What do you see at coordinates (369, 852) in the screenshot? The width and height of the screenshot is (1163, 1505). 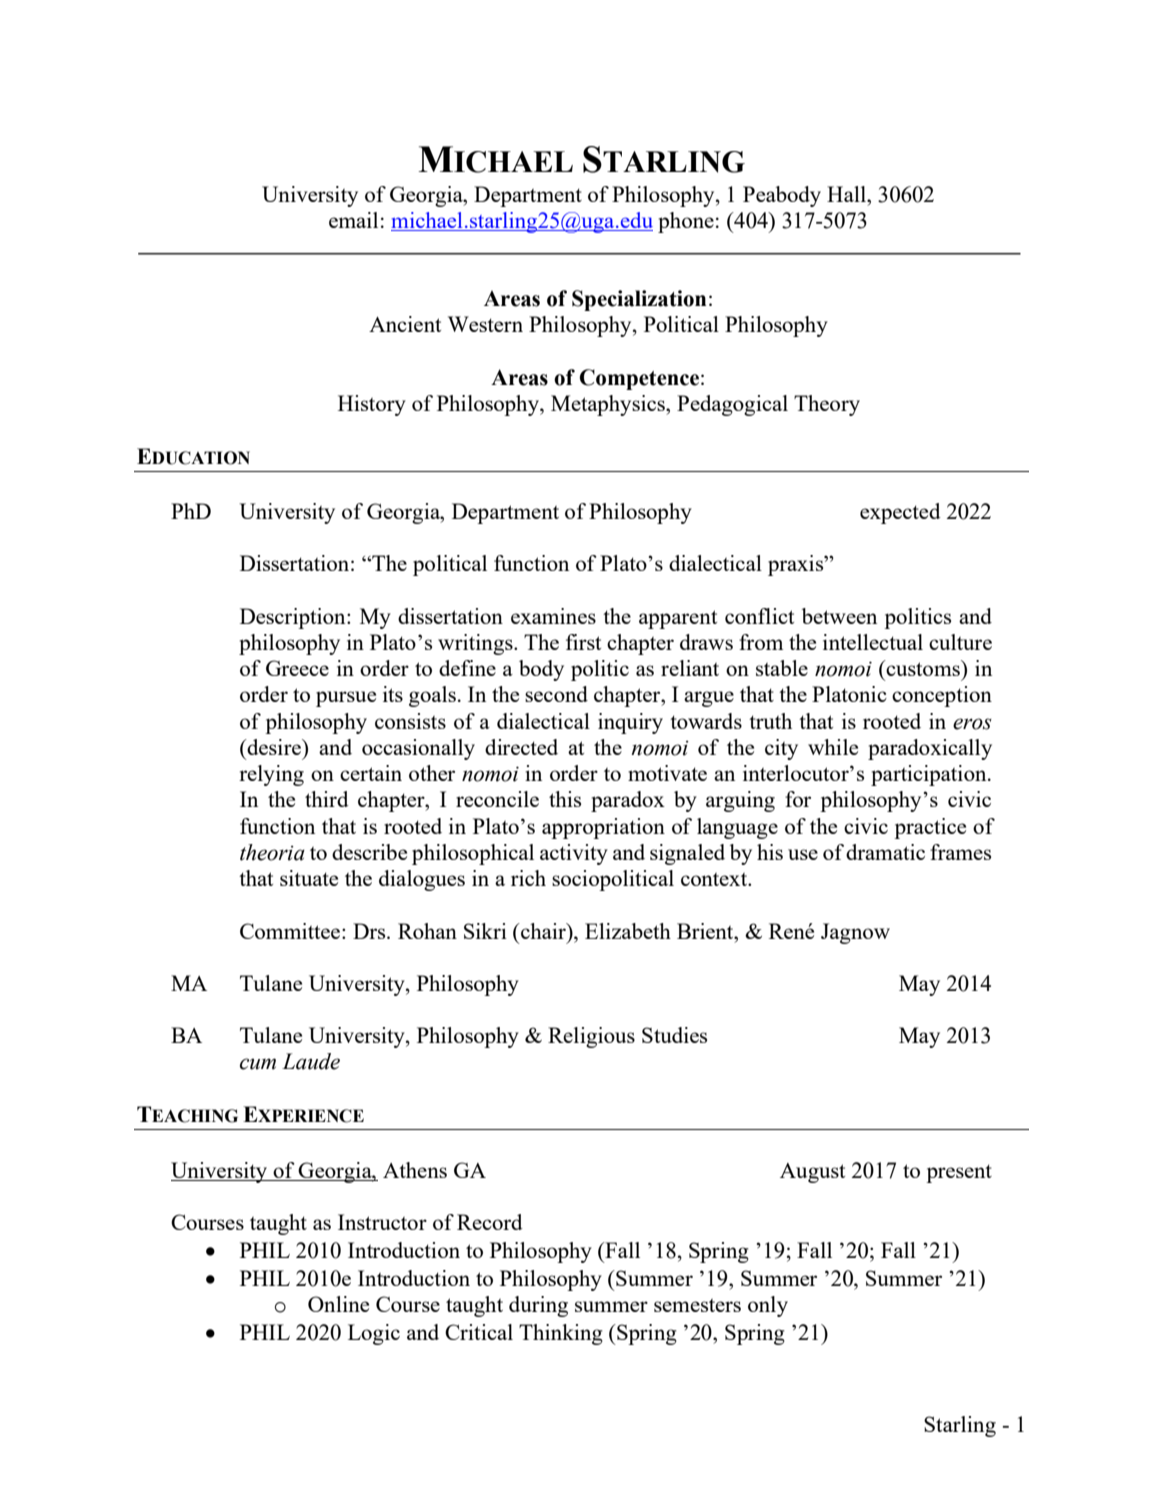 I see `describe` at bounding box center [369, 852].
